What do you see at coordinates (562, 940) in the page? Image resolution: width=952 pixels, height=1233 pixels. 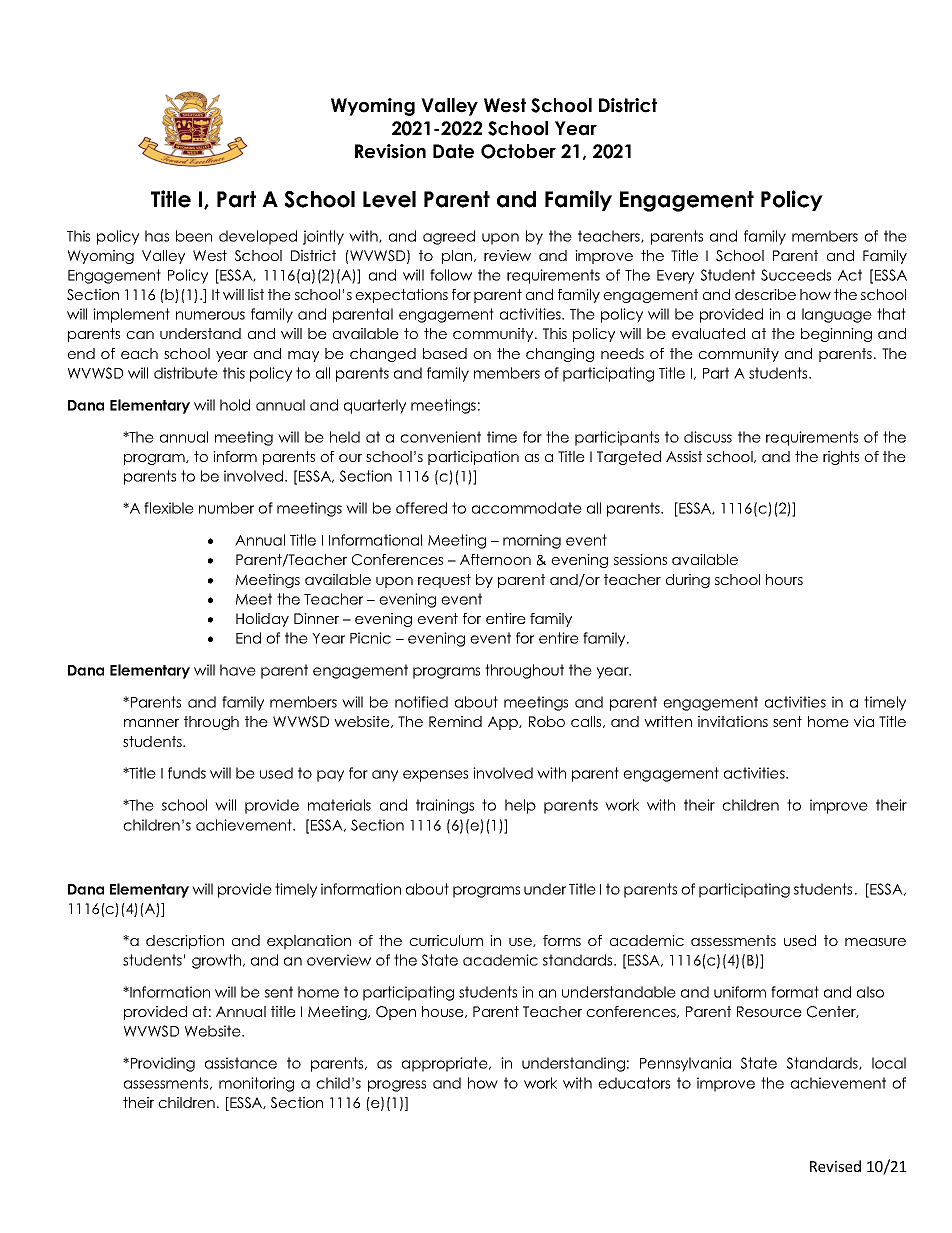 I see `forms` at bounding box center [562, 940].
